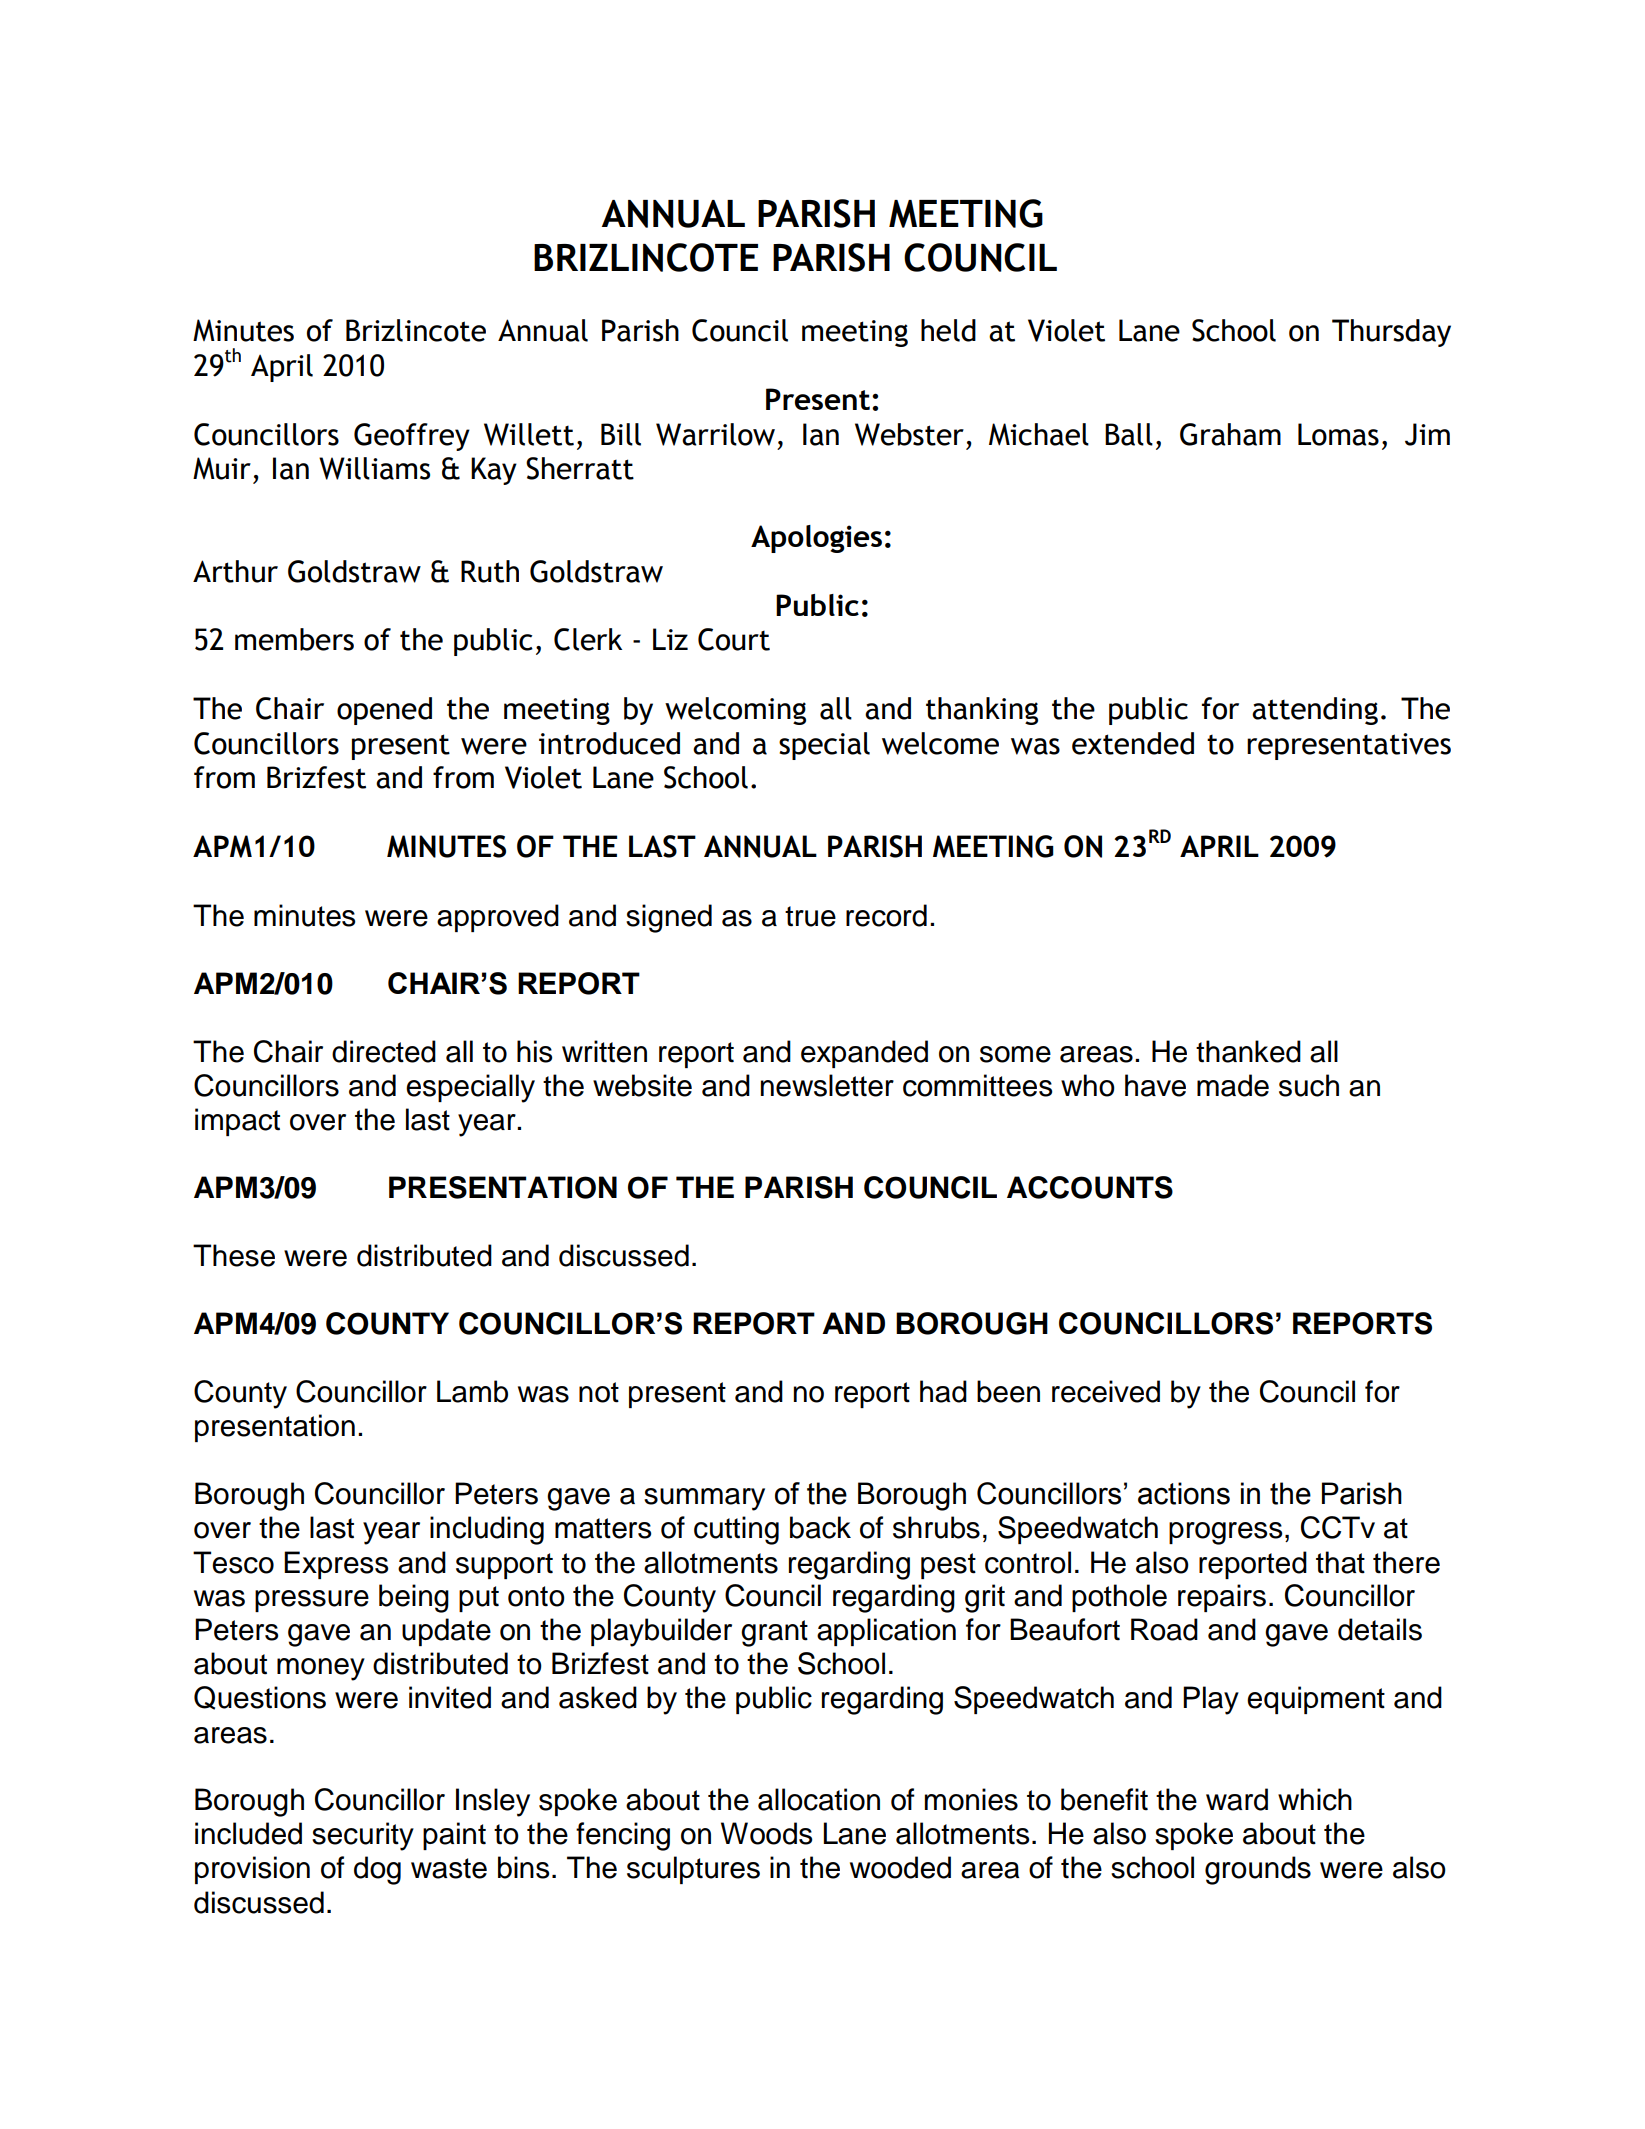 The height and width of the screenshot is (2129, 1645). What do you see at coordinates (943, 1391) in the screenshot?
I see `had` at bounding box center [943, 1391].
